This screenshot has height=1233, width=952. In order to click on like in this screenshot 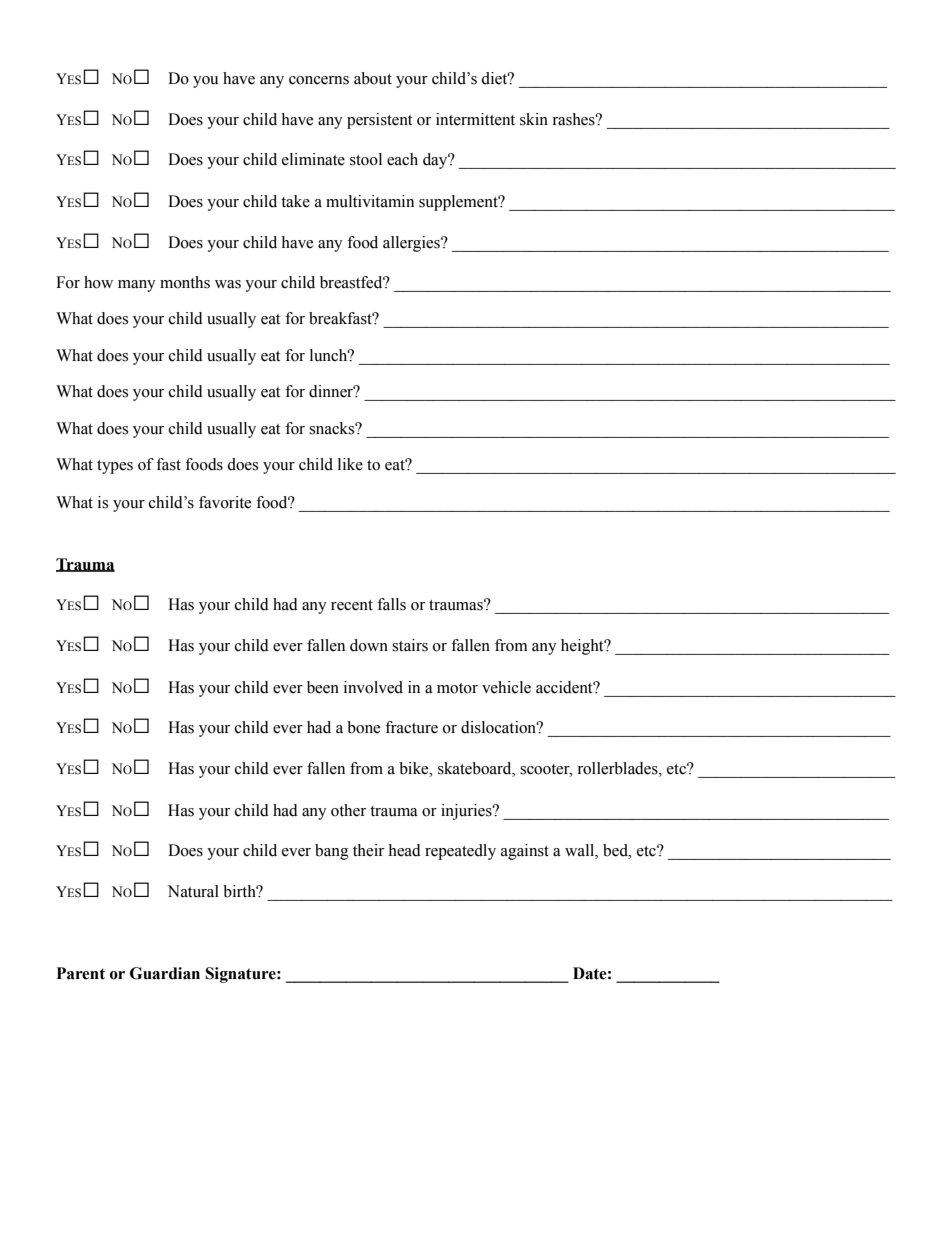, I will do `click(350, 464)`.
